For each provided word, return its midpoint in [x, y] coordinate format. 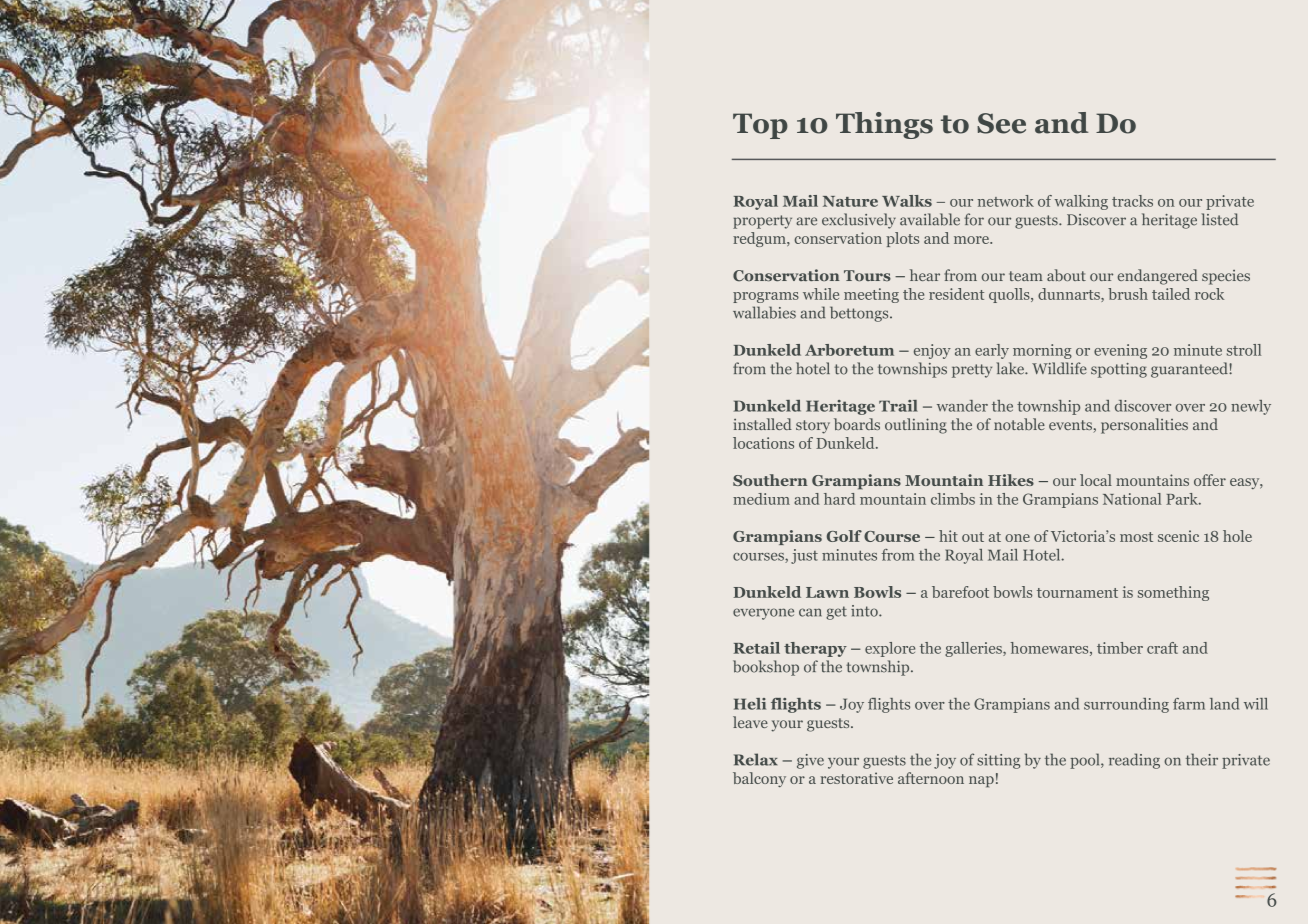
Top [760, 126]
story [813, 427]
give [810, 761]
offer [1210, 480]
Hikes [1011, 480]
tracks [1132, 201]
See [1001, 123]
